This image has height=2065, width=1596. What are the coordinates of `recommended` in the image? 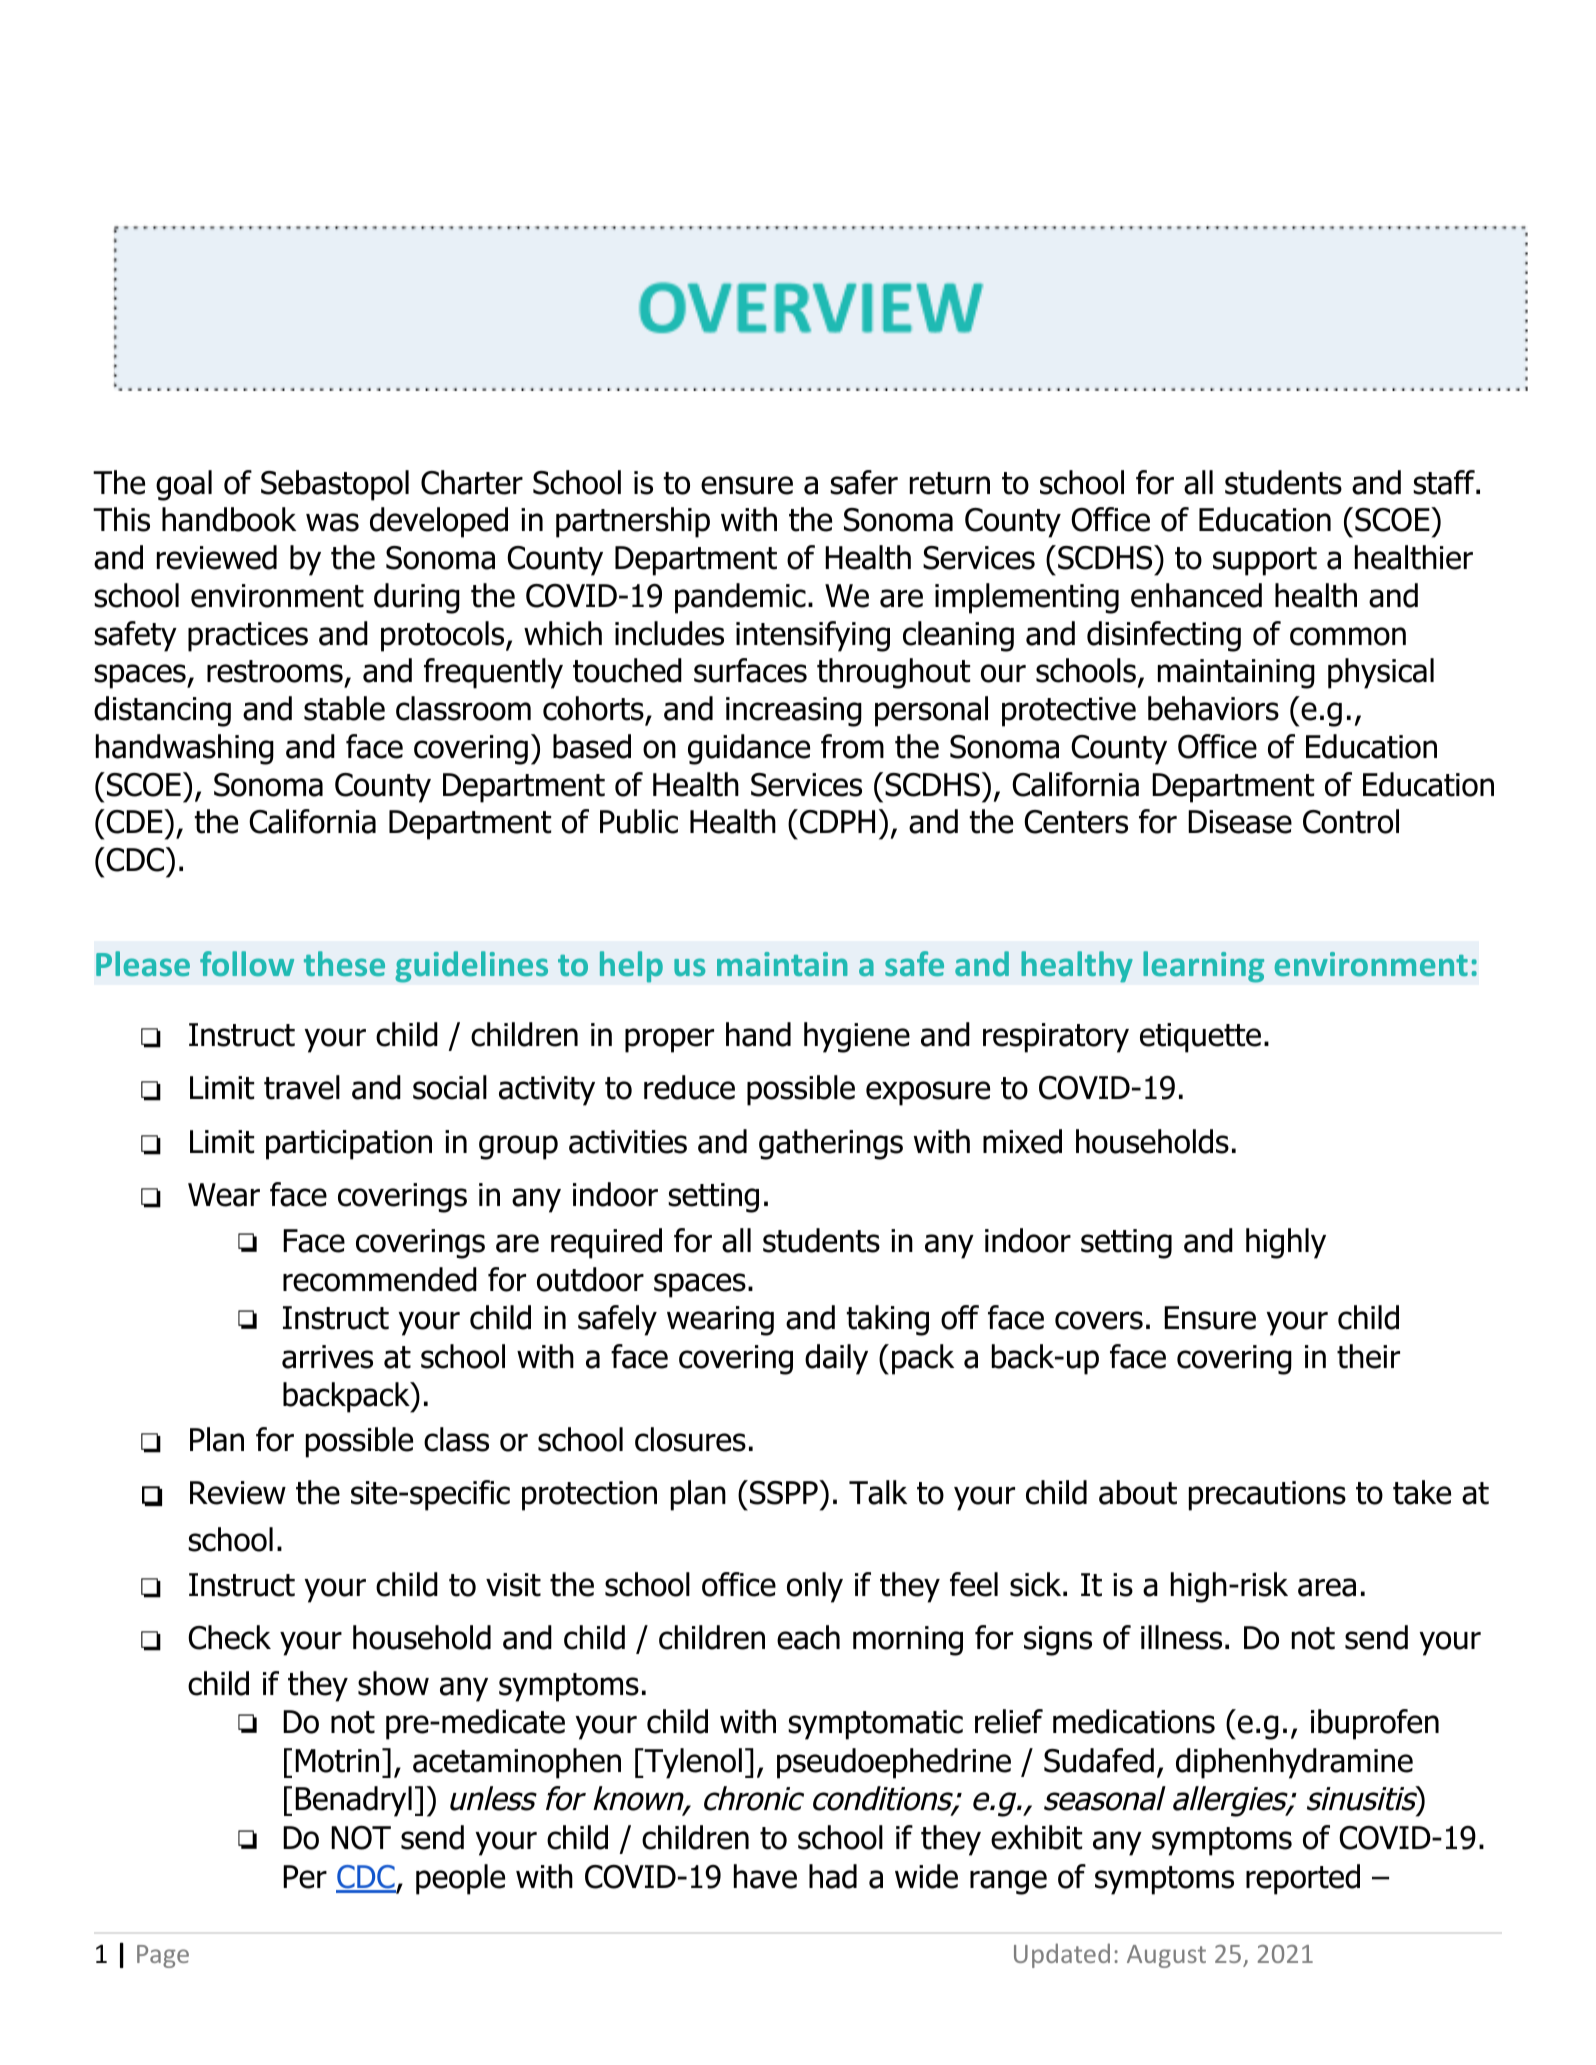 It's located at (380, 1279).
